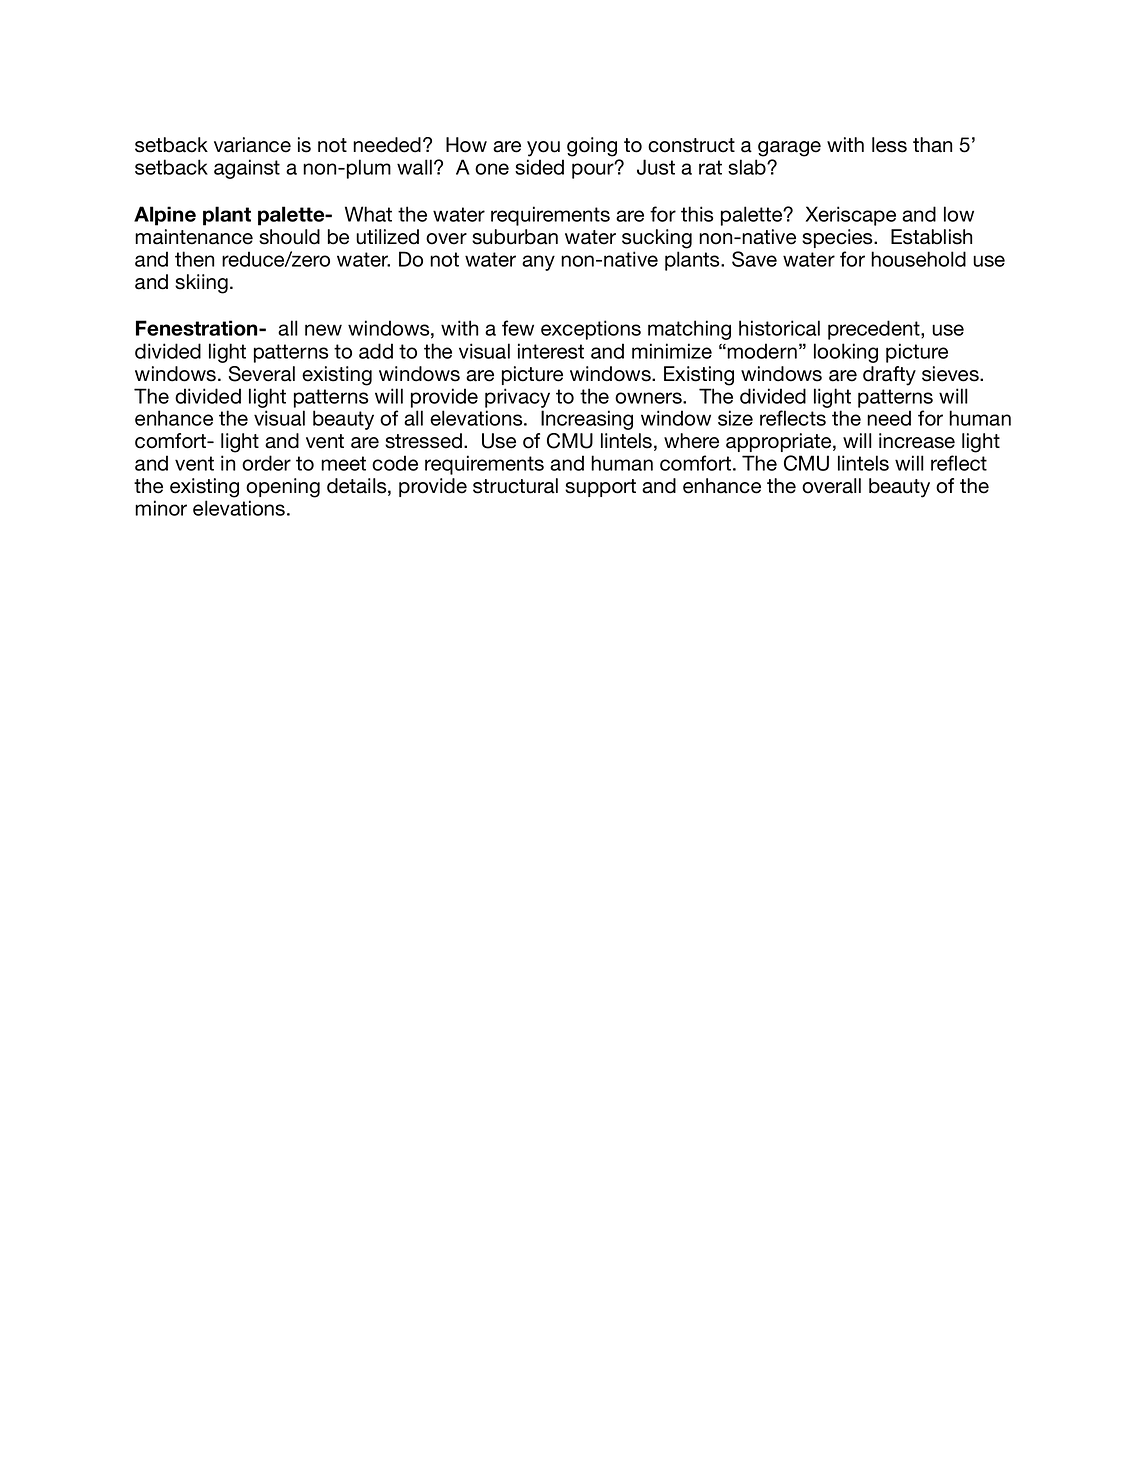 Image resolution: width=1147 pixels, height=1484 pixels. What do you see at coordinates (600, 488) in the screenshot?
I see `support` at bounding box center [600, 488].
